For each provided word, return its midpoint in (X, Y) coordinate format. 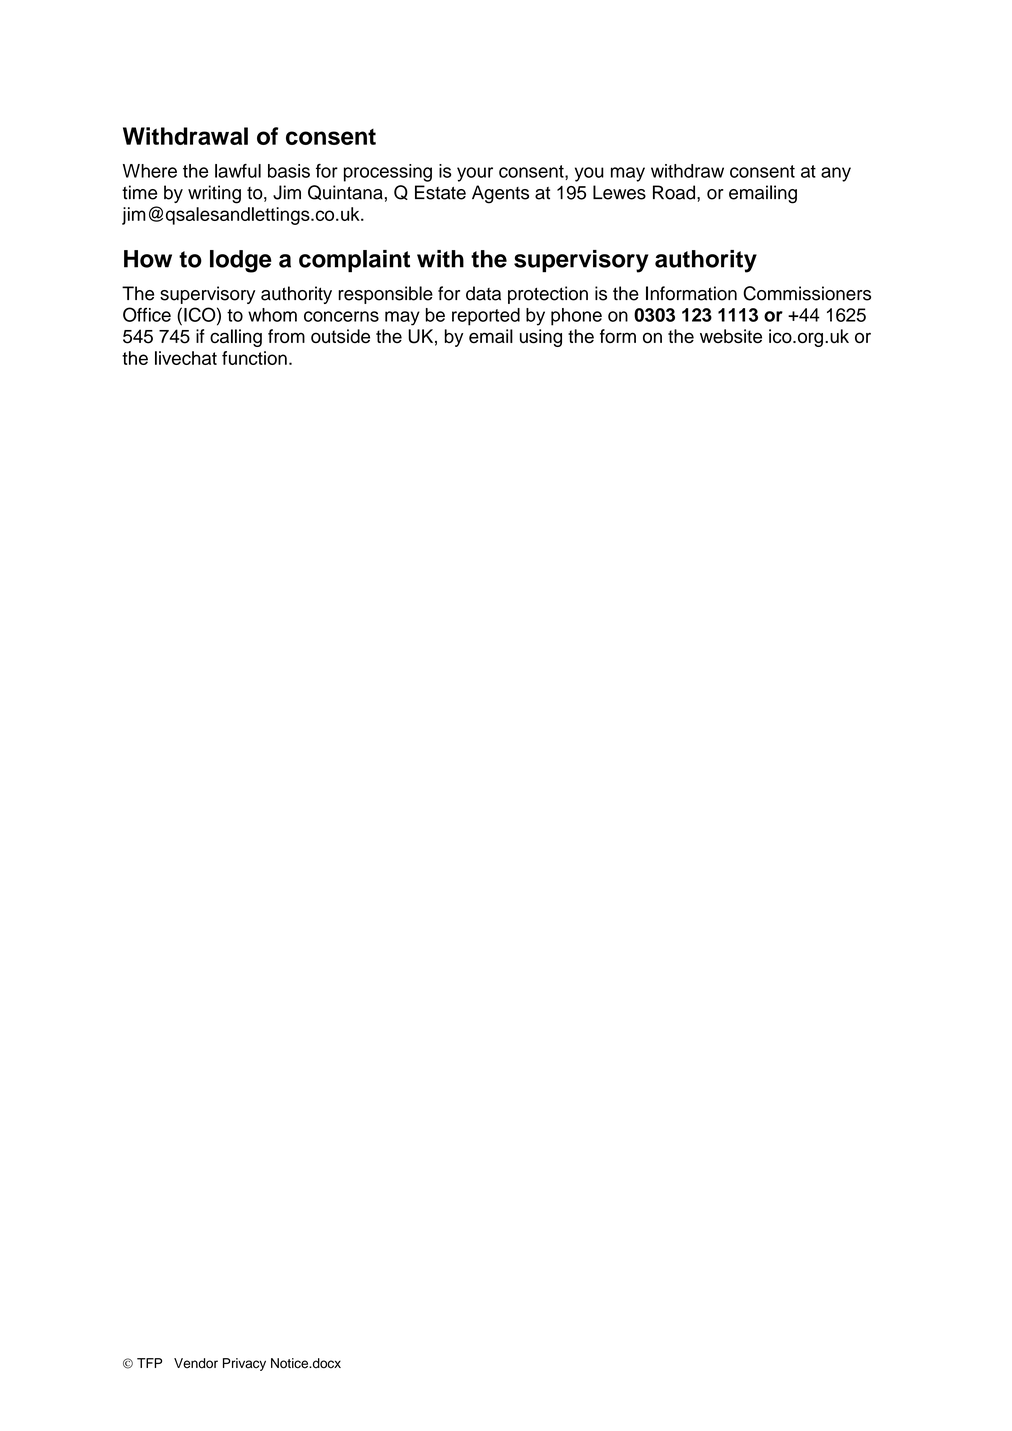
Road (674, 192)
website (731, 336)
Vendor (196, 1363)
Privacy (244, 1364)
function (254, 358)
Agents (500, 194)
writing (214, 194)
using (541, 338)
